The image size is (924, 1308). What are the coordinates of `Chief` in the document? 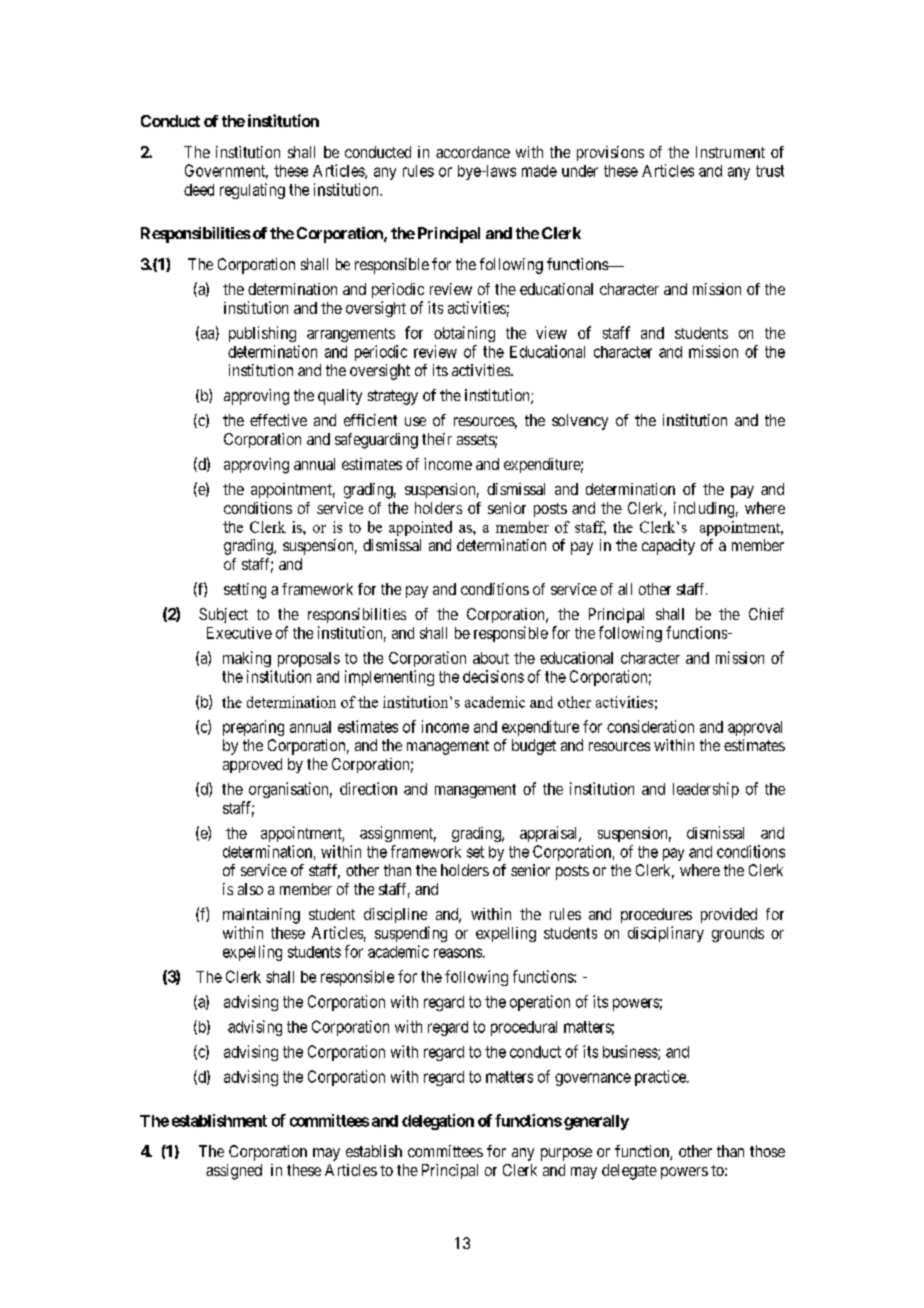 It's located at (766, 614).
